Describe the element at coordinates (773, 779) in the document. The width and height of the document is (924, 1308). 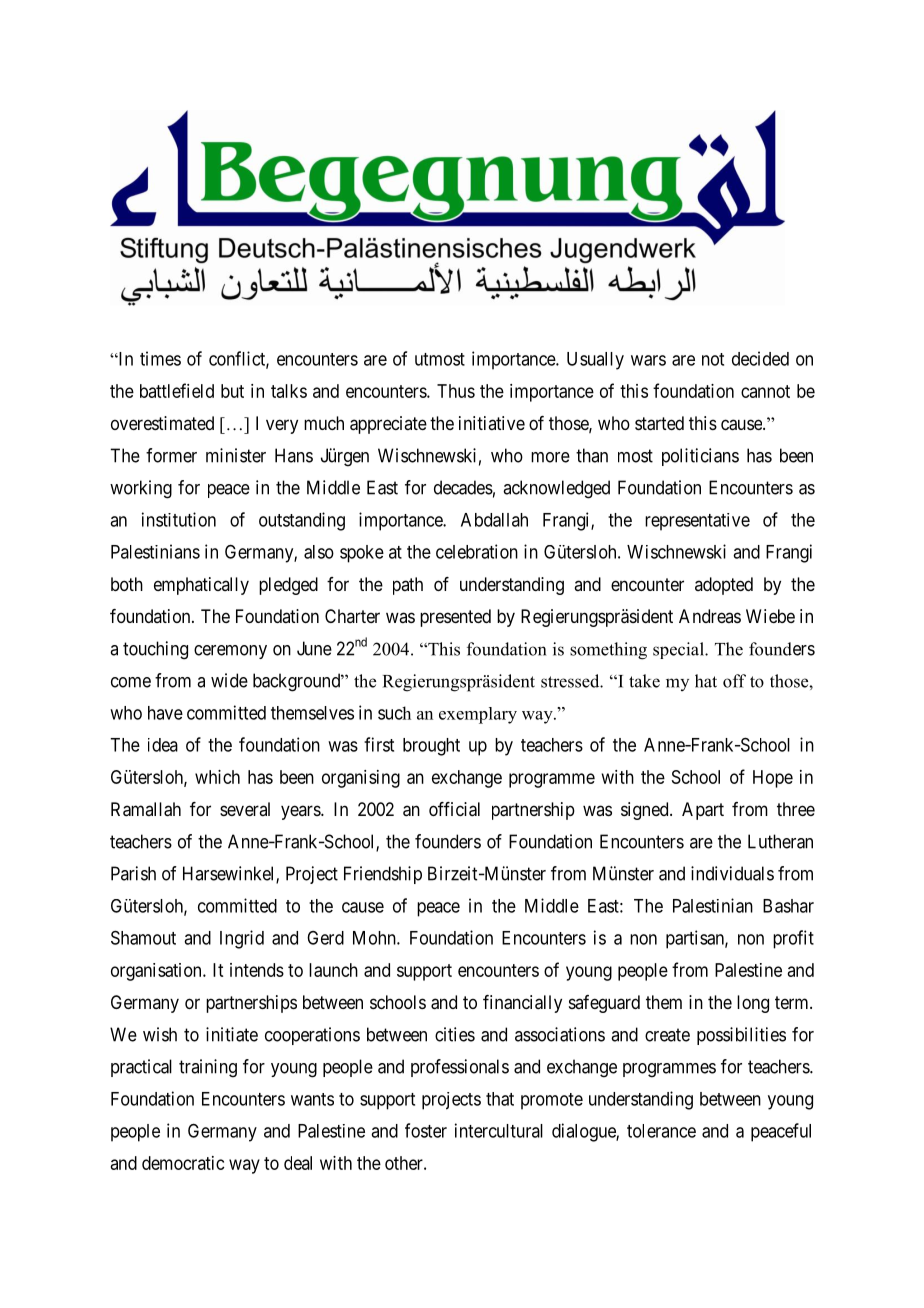
I see `Hope` at that location.
